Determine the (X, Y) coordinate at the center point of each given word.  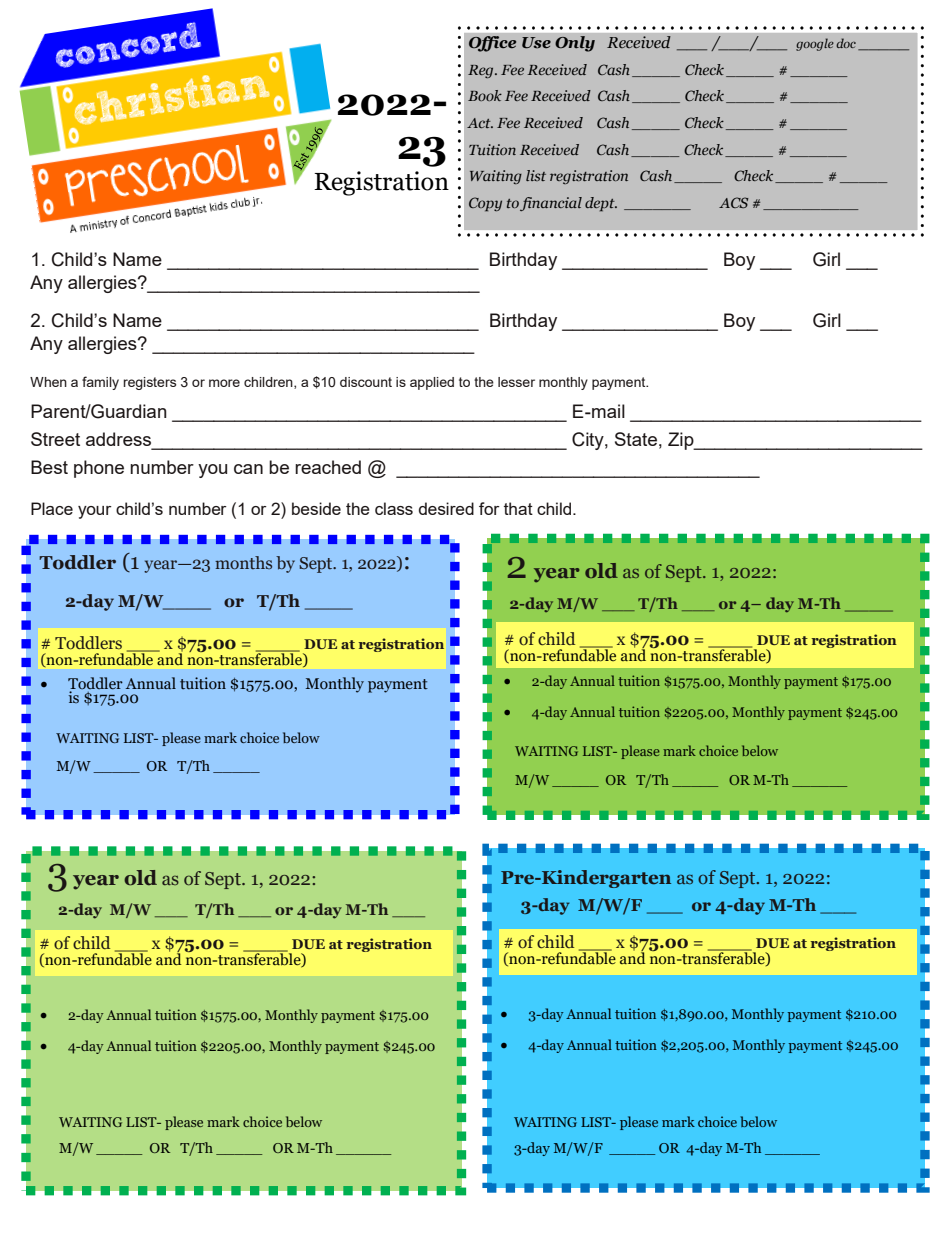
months (243, 563)
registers (149, 383)
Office (493, 44)
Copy (485, 204)
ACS (734, 202)
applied (432, 383)
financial (551, 204)
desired (446, 508)
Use (536, 43)
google (815, 44)
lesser (516, 382)
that (518, 508)
